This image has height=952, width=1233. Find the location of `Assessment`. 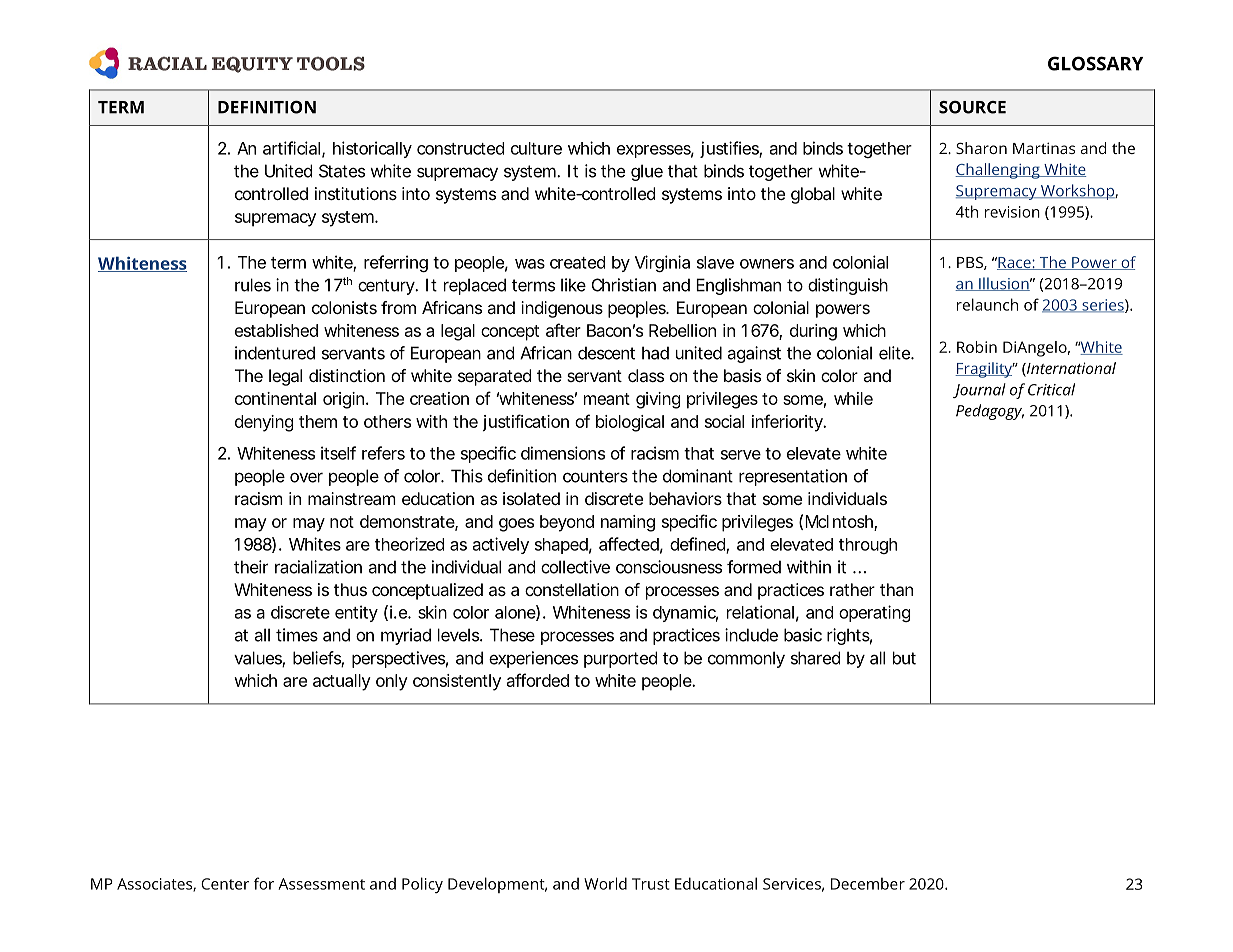

Assessment is located at coordinates (321, 884).
